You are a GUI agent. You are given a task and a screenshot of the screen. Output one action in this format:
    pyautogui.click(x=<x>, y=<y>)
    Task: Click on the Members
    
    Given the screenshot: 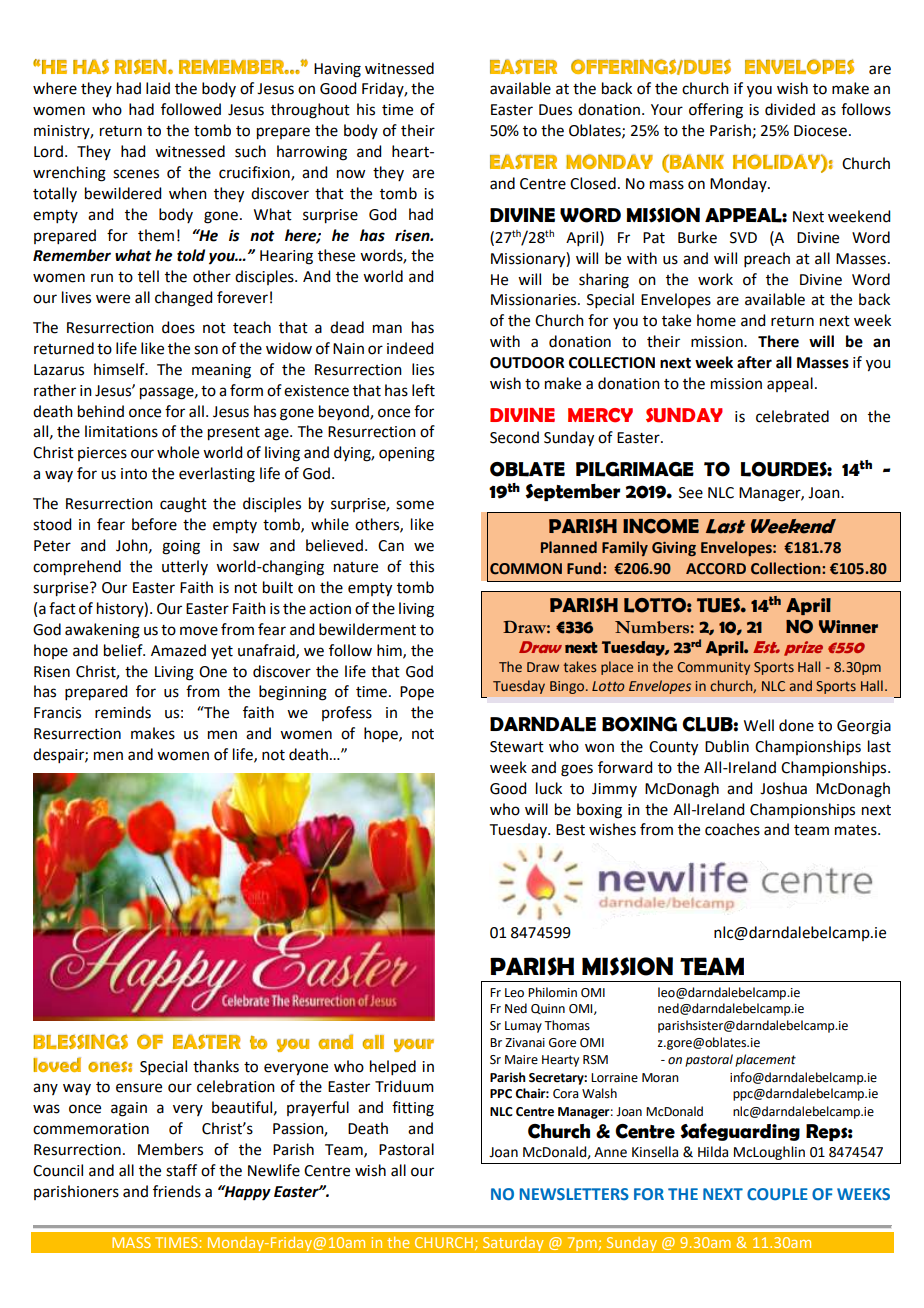 What is the action you would take?
    pyautogui.click(x=170, y=1149)
